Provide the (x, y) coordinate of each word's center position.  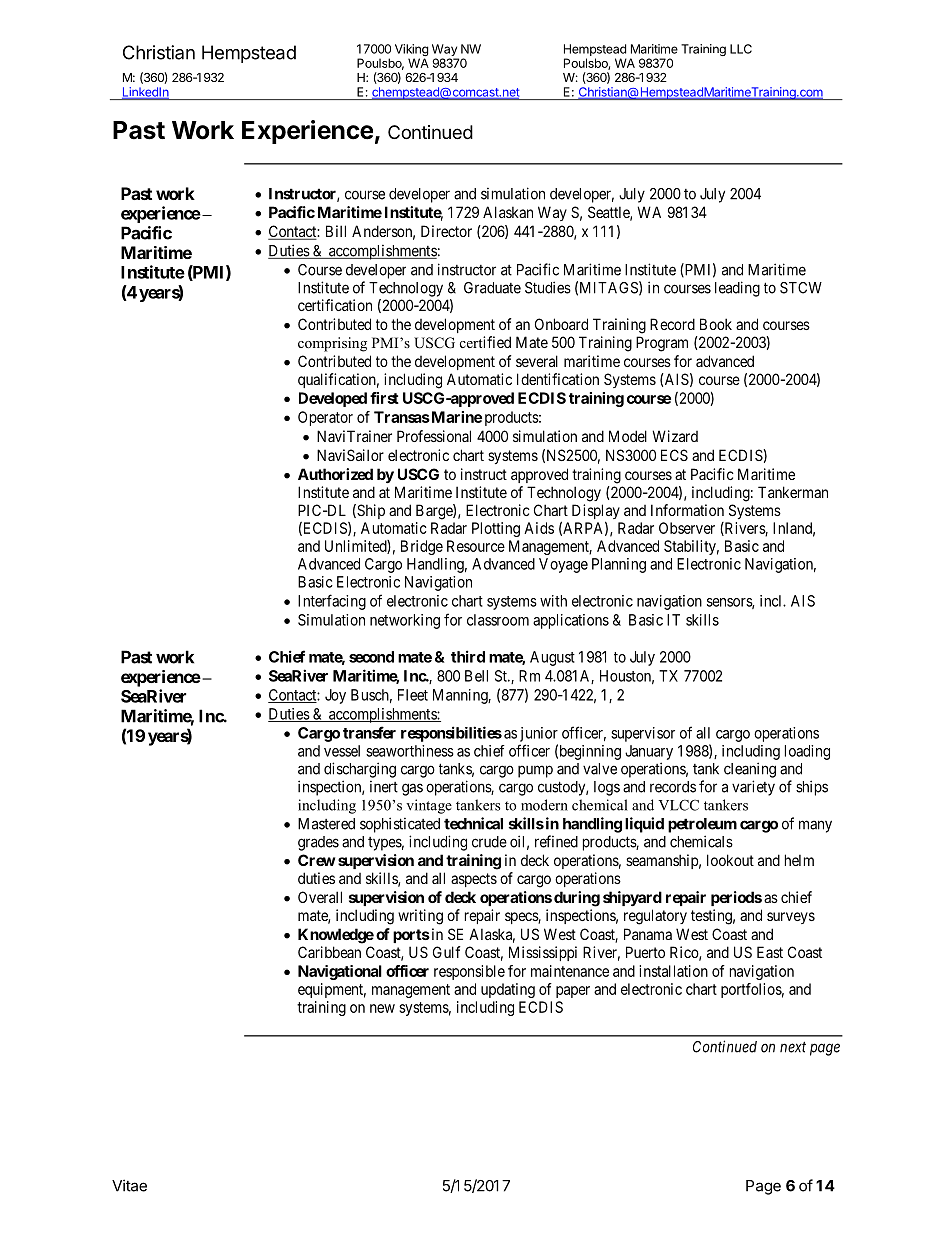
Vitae (129, 1185)
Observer (687, 528)
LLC (741, 49)
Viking (412, 51)
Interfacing (332, 602)
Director (446, 231)
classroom (498, 620)
